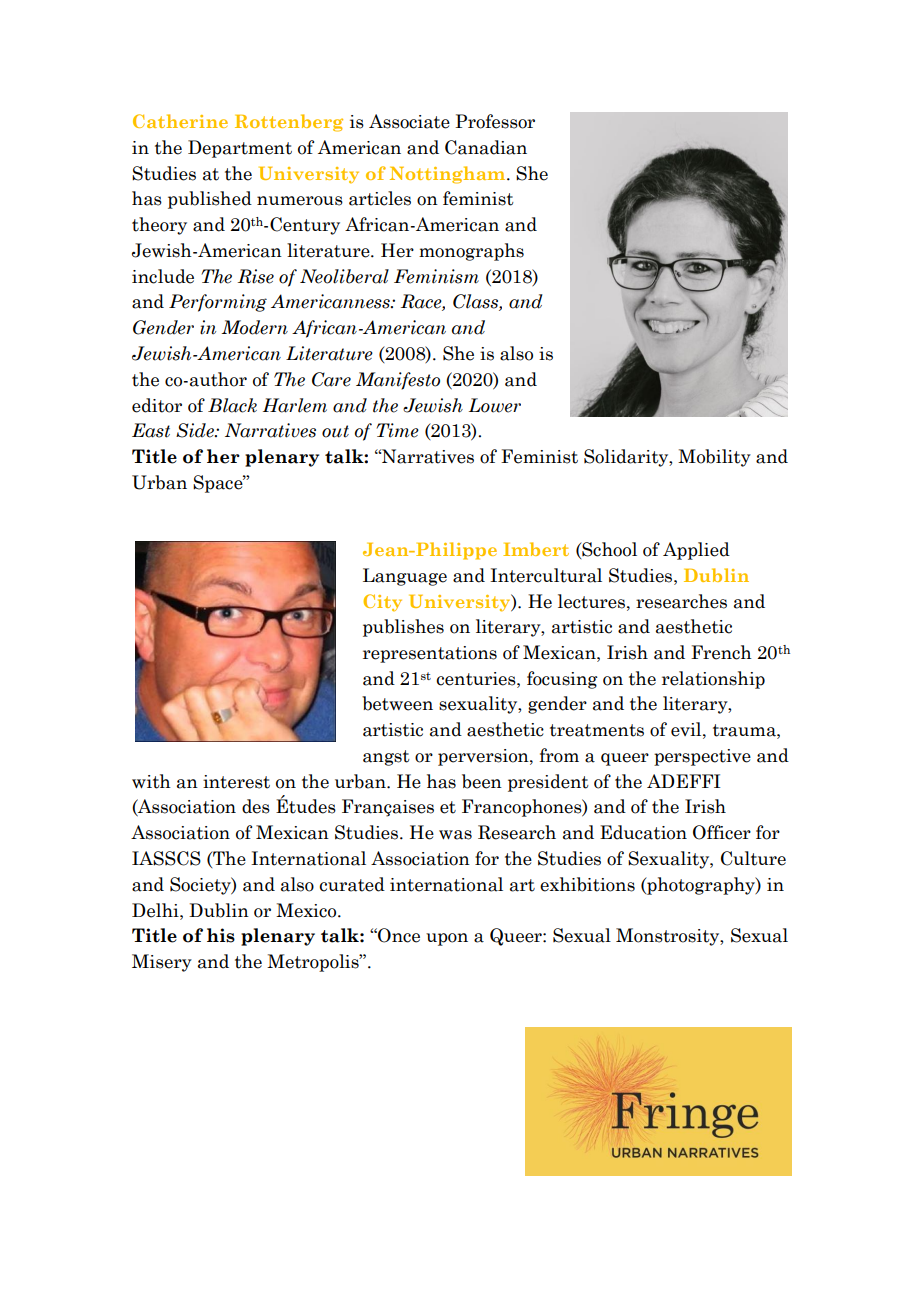 This document has width=924, height=1307. What do you see at coordinates (714, 458) in the document?
I see `Mobility` at bounding box center [714, 458].
